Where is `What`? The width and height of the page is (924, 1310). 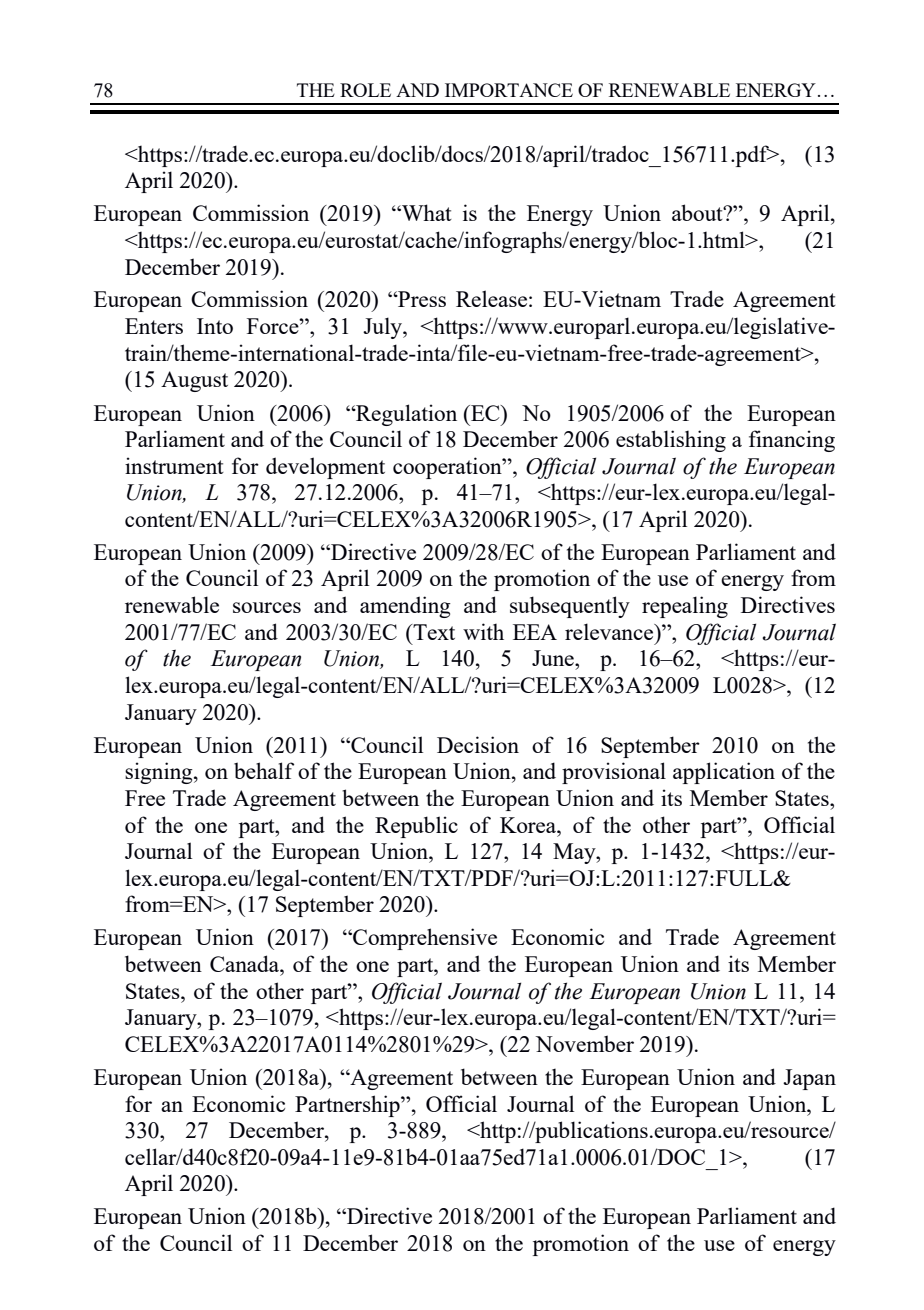 What is located at coordinates (426, 212).
